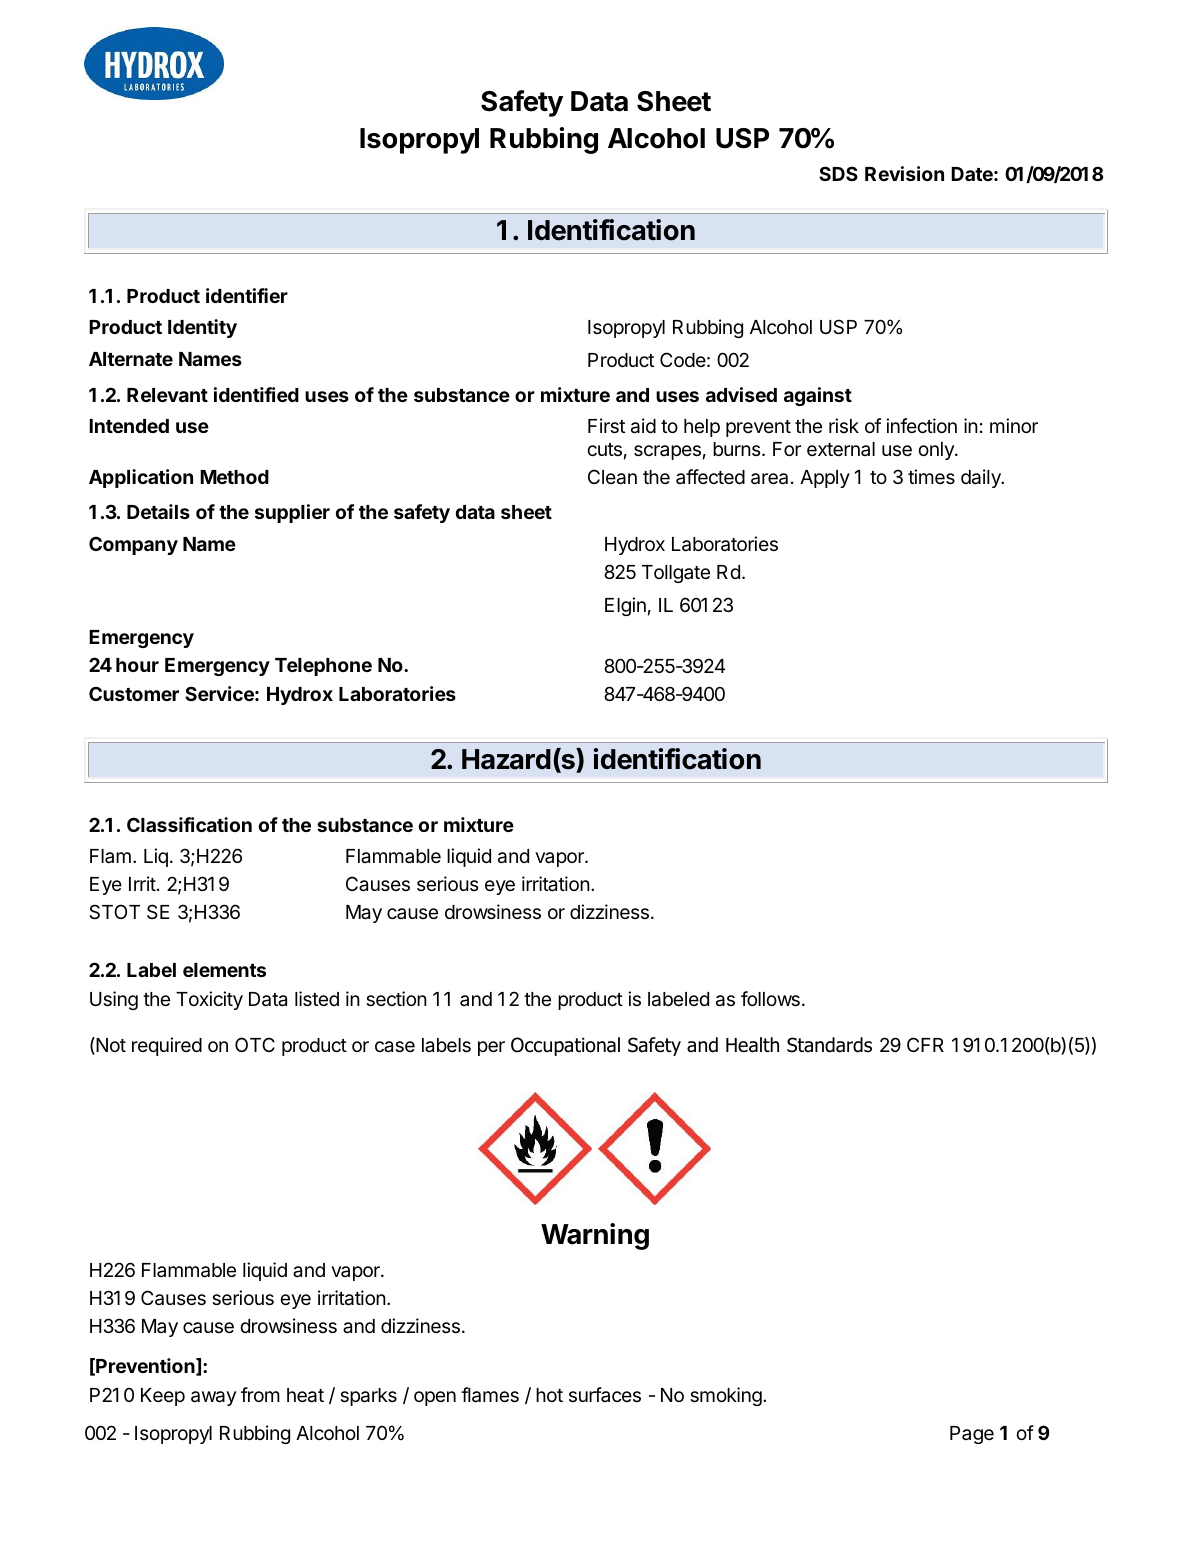 This screenshot has height=1542, width=1192. Describe the element at coordinates (838, 173) in the screenshot. I see `SDS` at that location.
